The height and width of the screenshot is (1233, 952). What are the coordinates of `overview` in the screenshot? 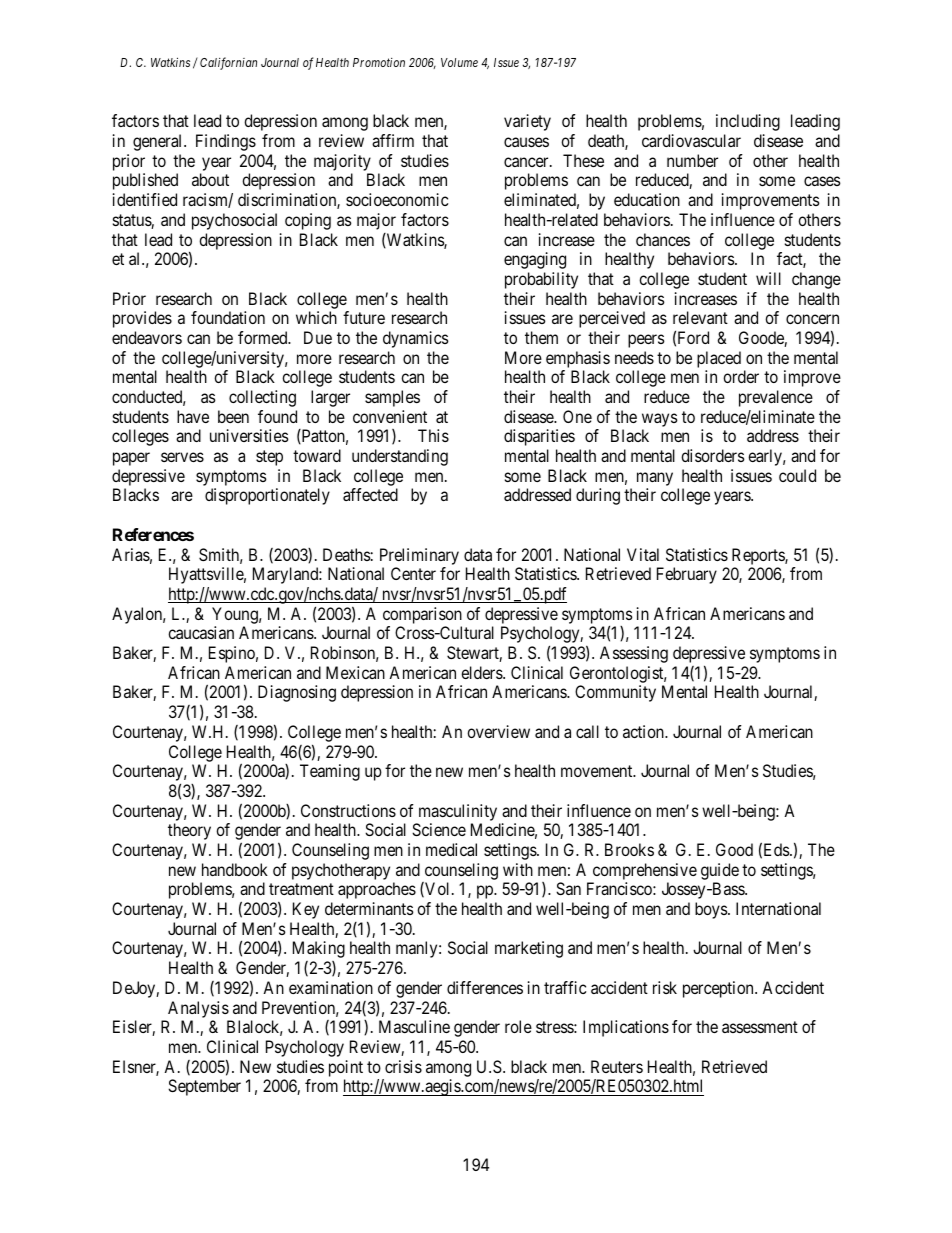 It's located at (498, 731).
